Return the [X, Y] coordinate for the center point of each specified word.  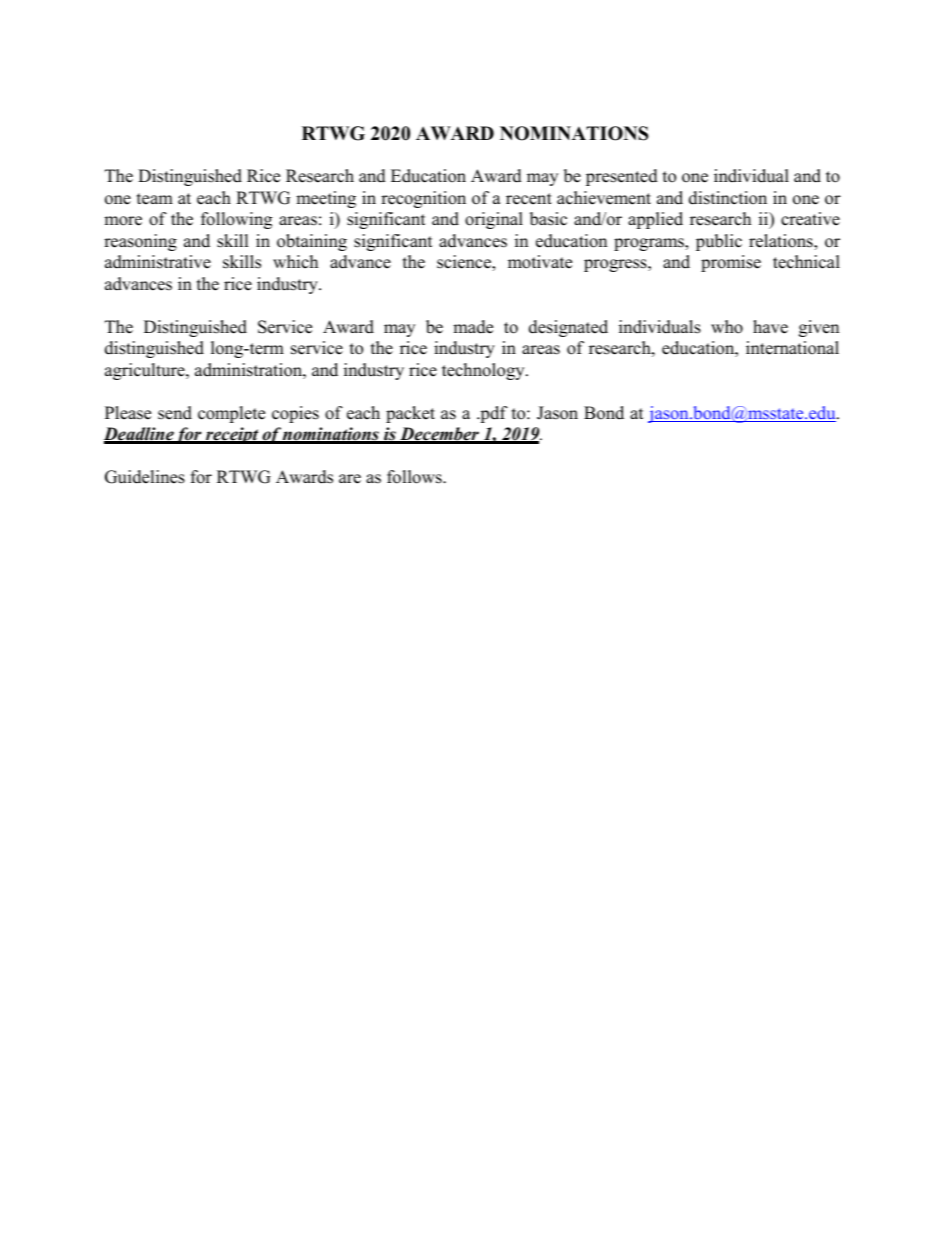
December [439, 435]
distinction [728, 198]
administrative [158, 262]
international [792, 348]
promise [731, 263]
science [465, 263]
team [155, 199]
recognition [423, 199]
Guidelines [145, 477]
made [473, 327]
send [175, 413]
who [727, 327]
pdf [493, 414]
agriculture [146, 371]
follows [415, 477]
